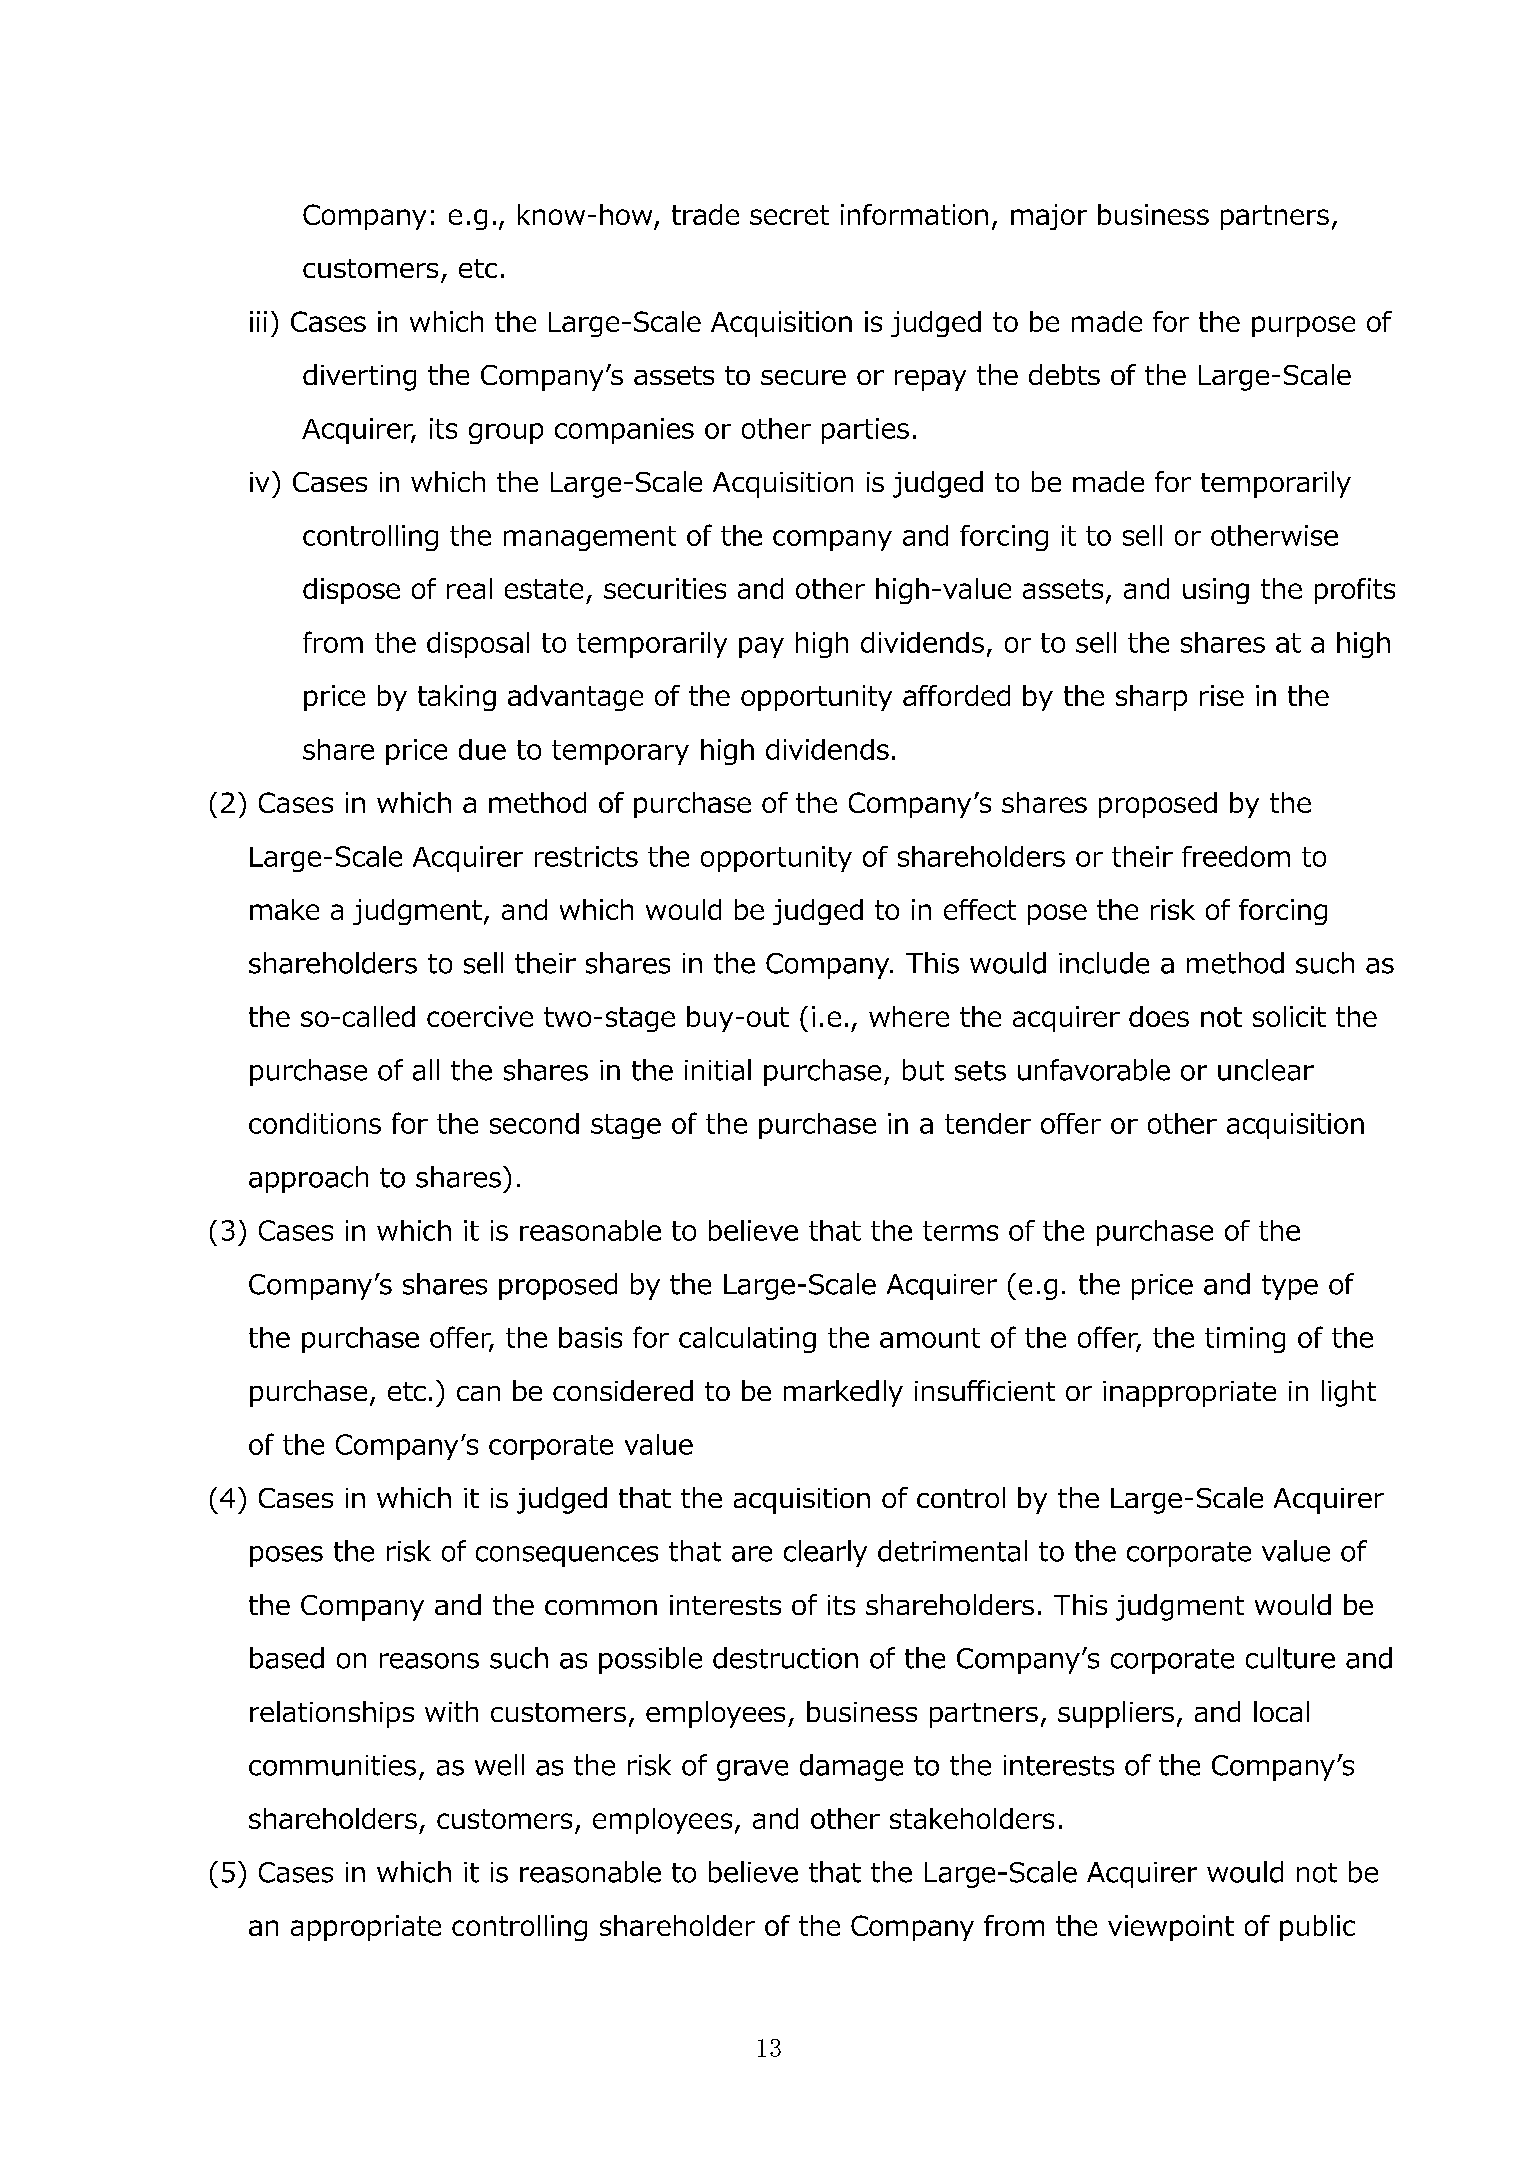 The image size is (1537, 2175). I want to click on make, so click(284, 909).
